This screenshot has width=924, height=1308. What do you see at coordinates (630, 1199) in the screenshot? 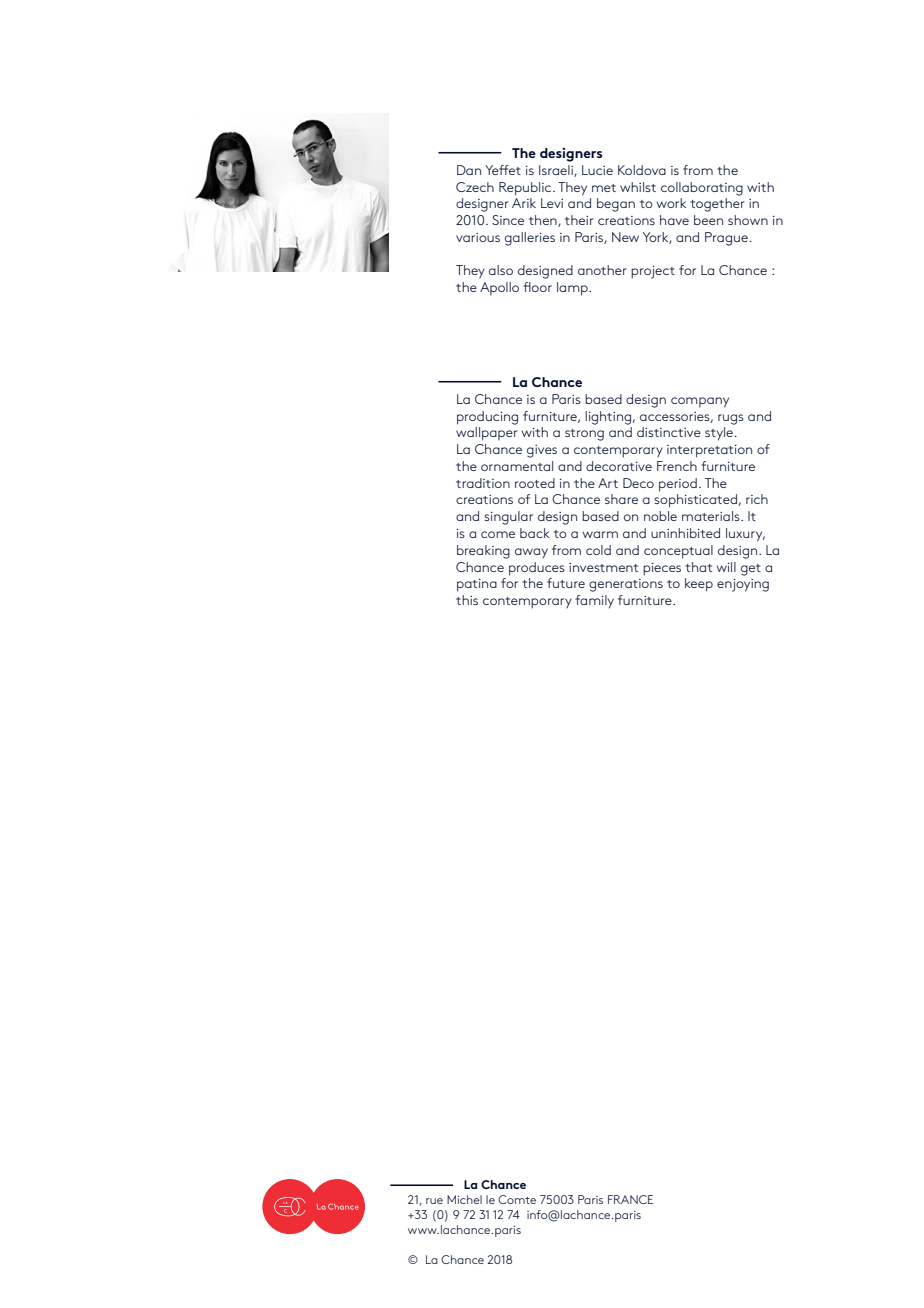
I see `FRANCE` at bounding box center [630, 1199].
